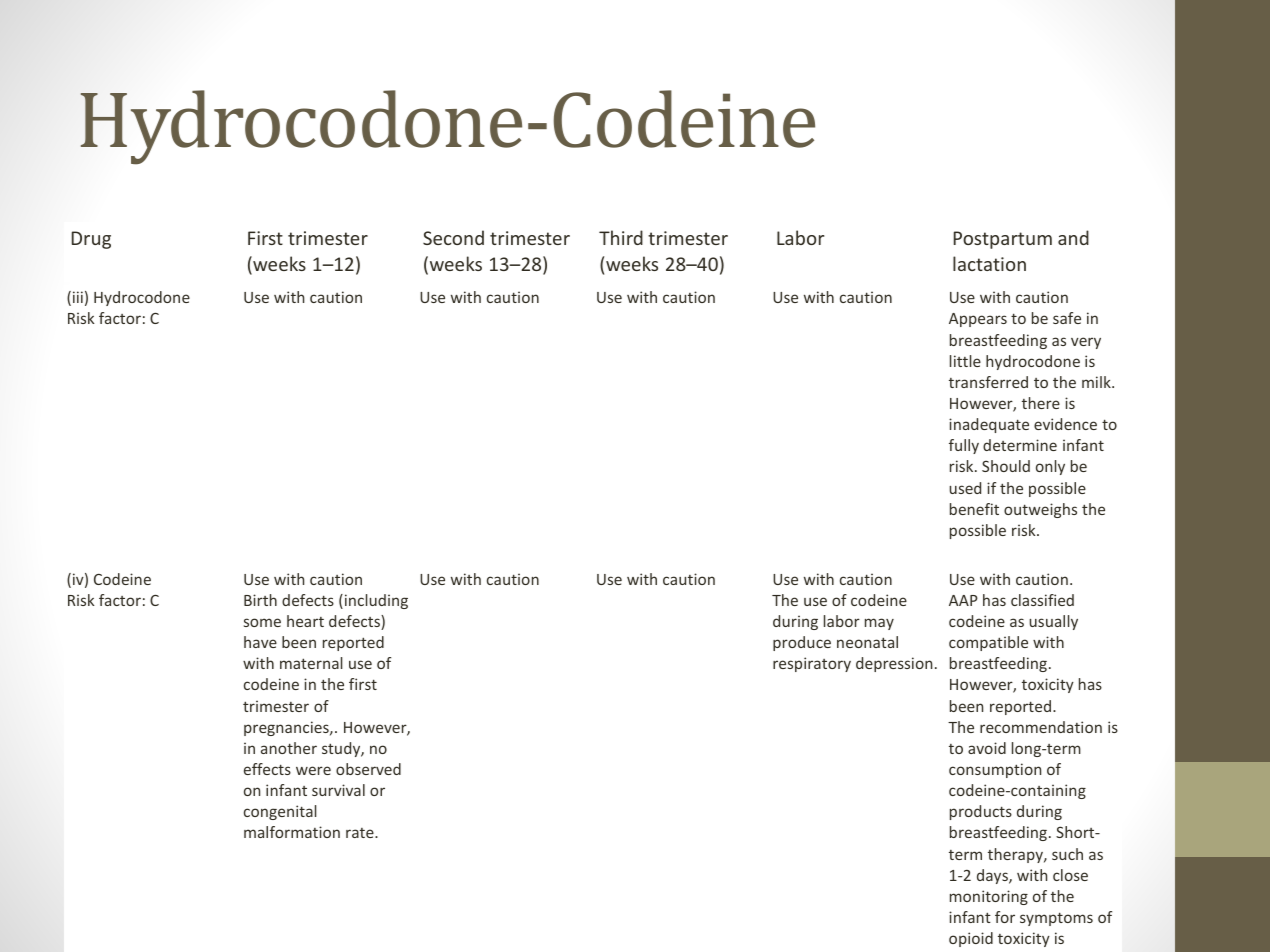 Image resolution: width=1270 pixels, height=952 pixels. Describe the element at coordinates (812, 664) in the screenshot. I see `respiratory` at that location.
